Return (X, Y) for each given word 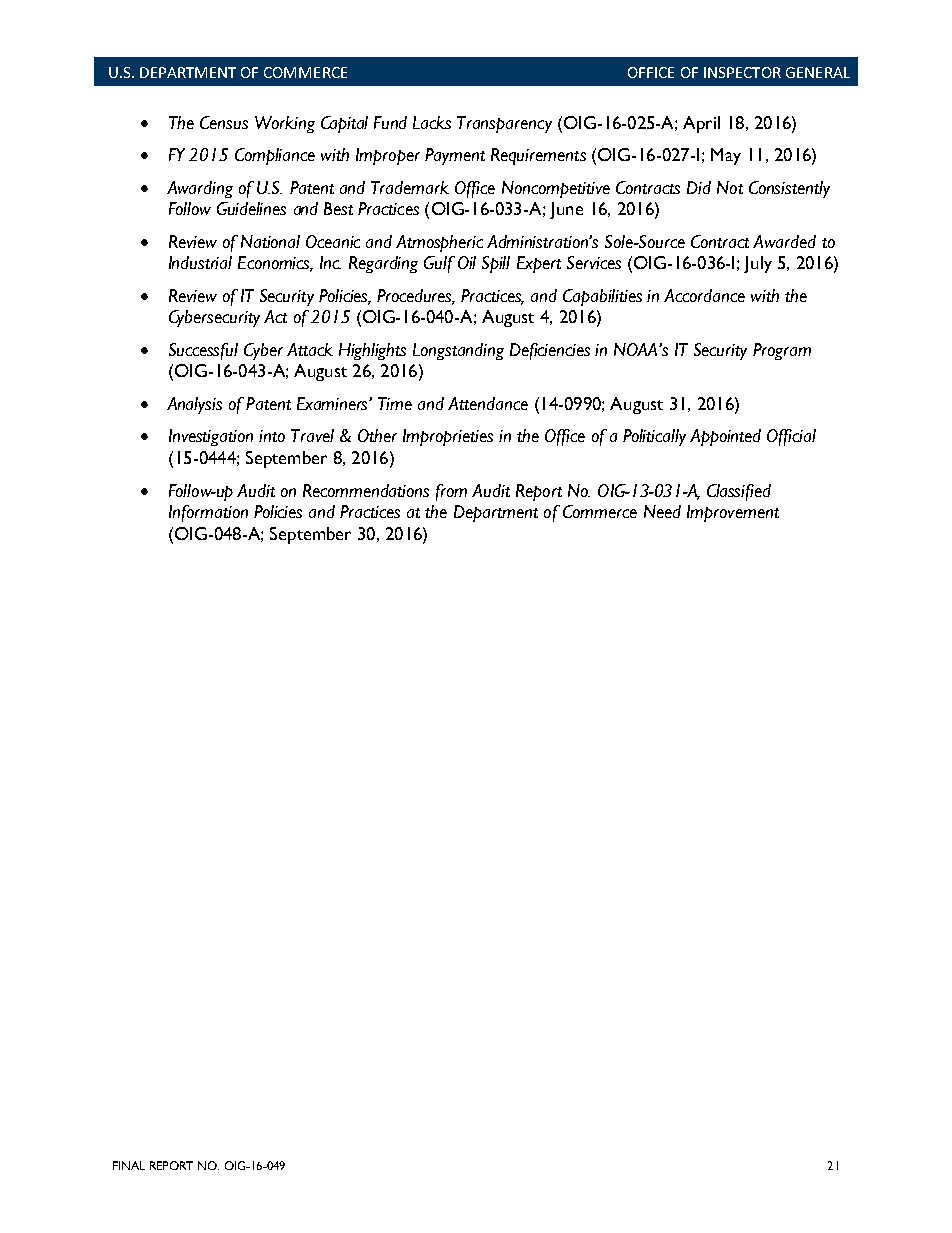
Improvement (733, 513)
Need (662, 511)
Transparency (504, 124)
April (701, 124)
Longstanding (458, 351)
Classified (739, 492)
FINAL (129, 1165)
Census (224, 122)
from (451, 492)
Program (782, 351)
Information (208, 513)
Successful (203, 351)
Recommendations (366, 490)
